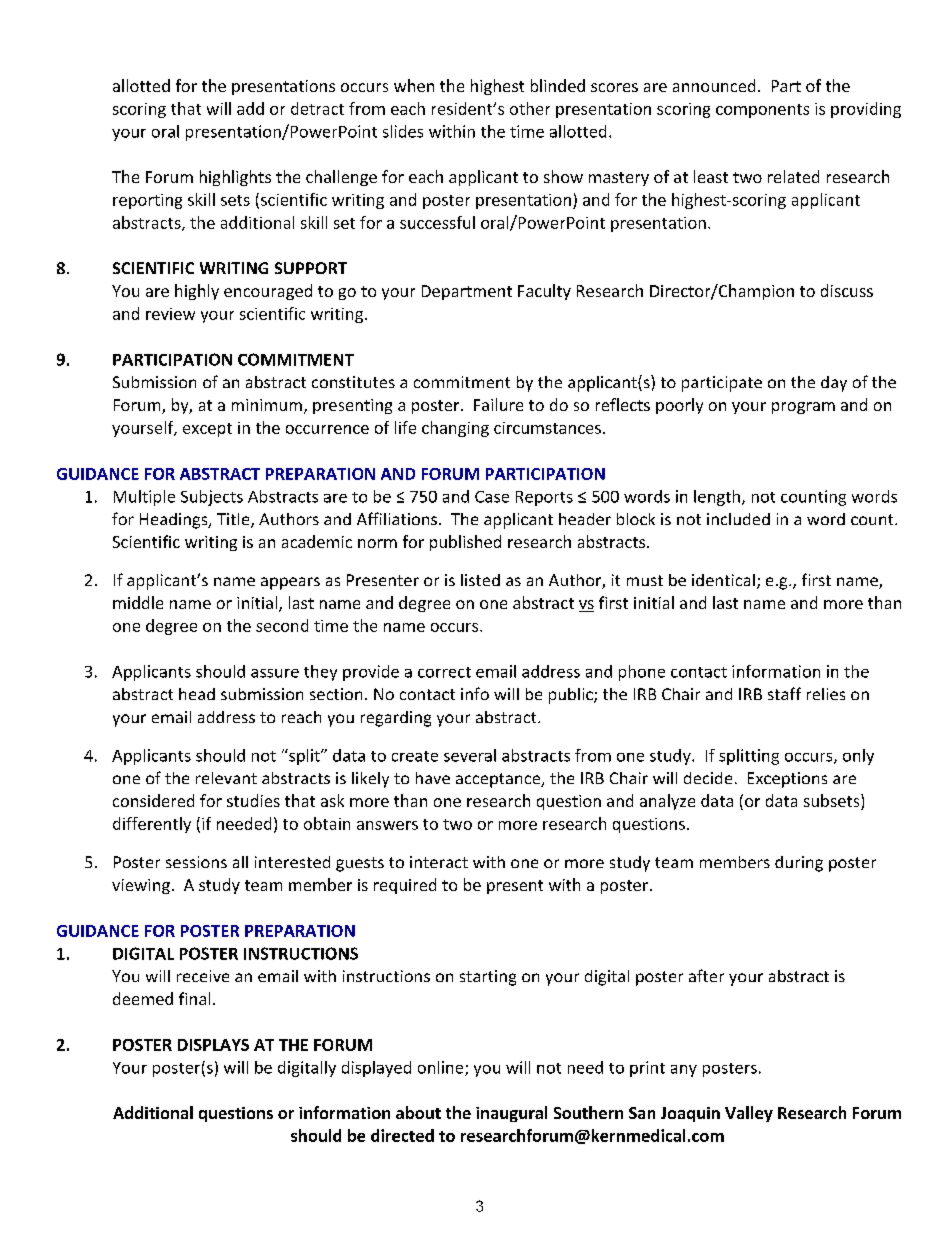 The image size is (952, 1233). Describe the element at coordinates (213, 1045) in the document. I see `DISPLAYS` at that location.
